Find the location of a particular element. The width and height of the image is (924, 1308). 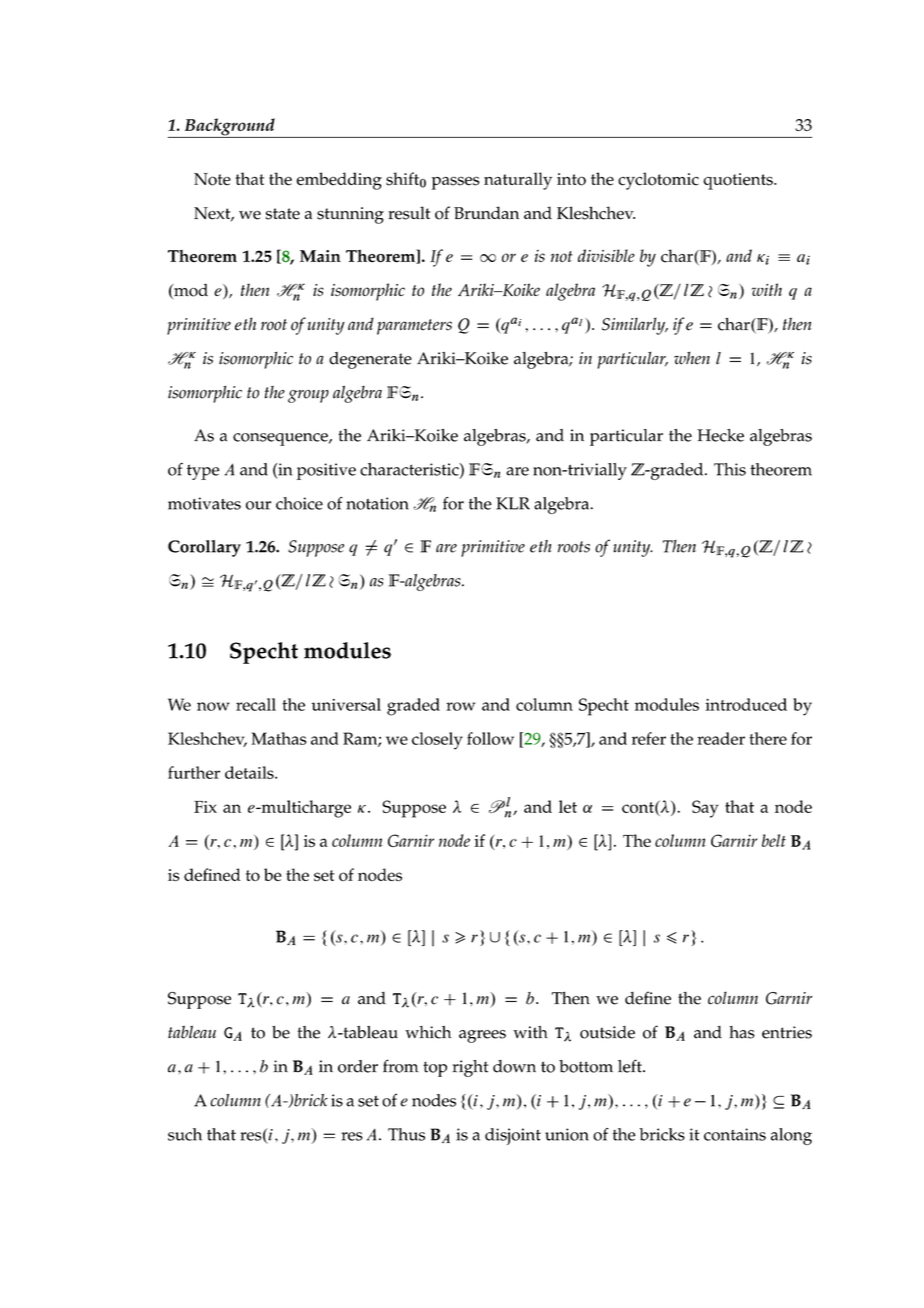

such is located at coordinates (185, 1134).
